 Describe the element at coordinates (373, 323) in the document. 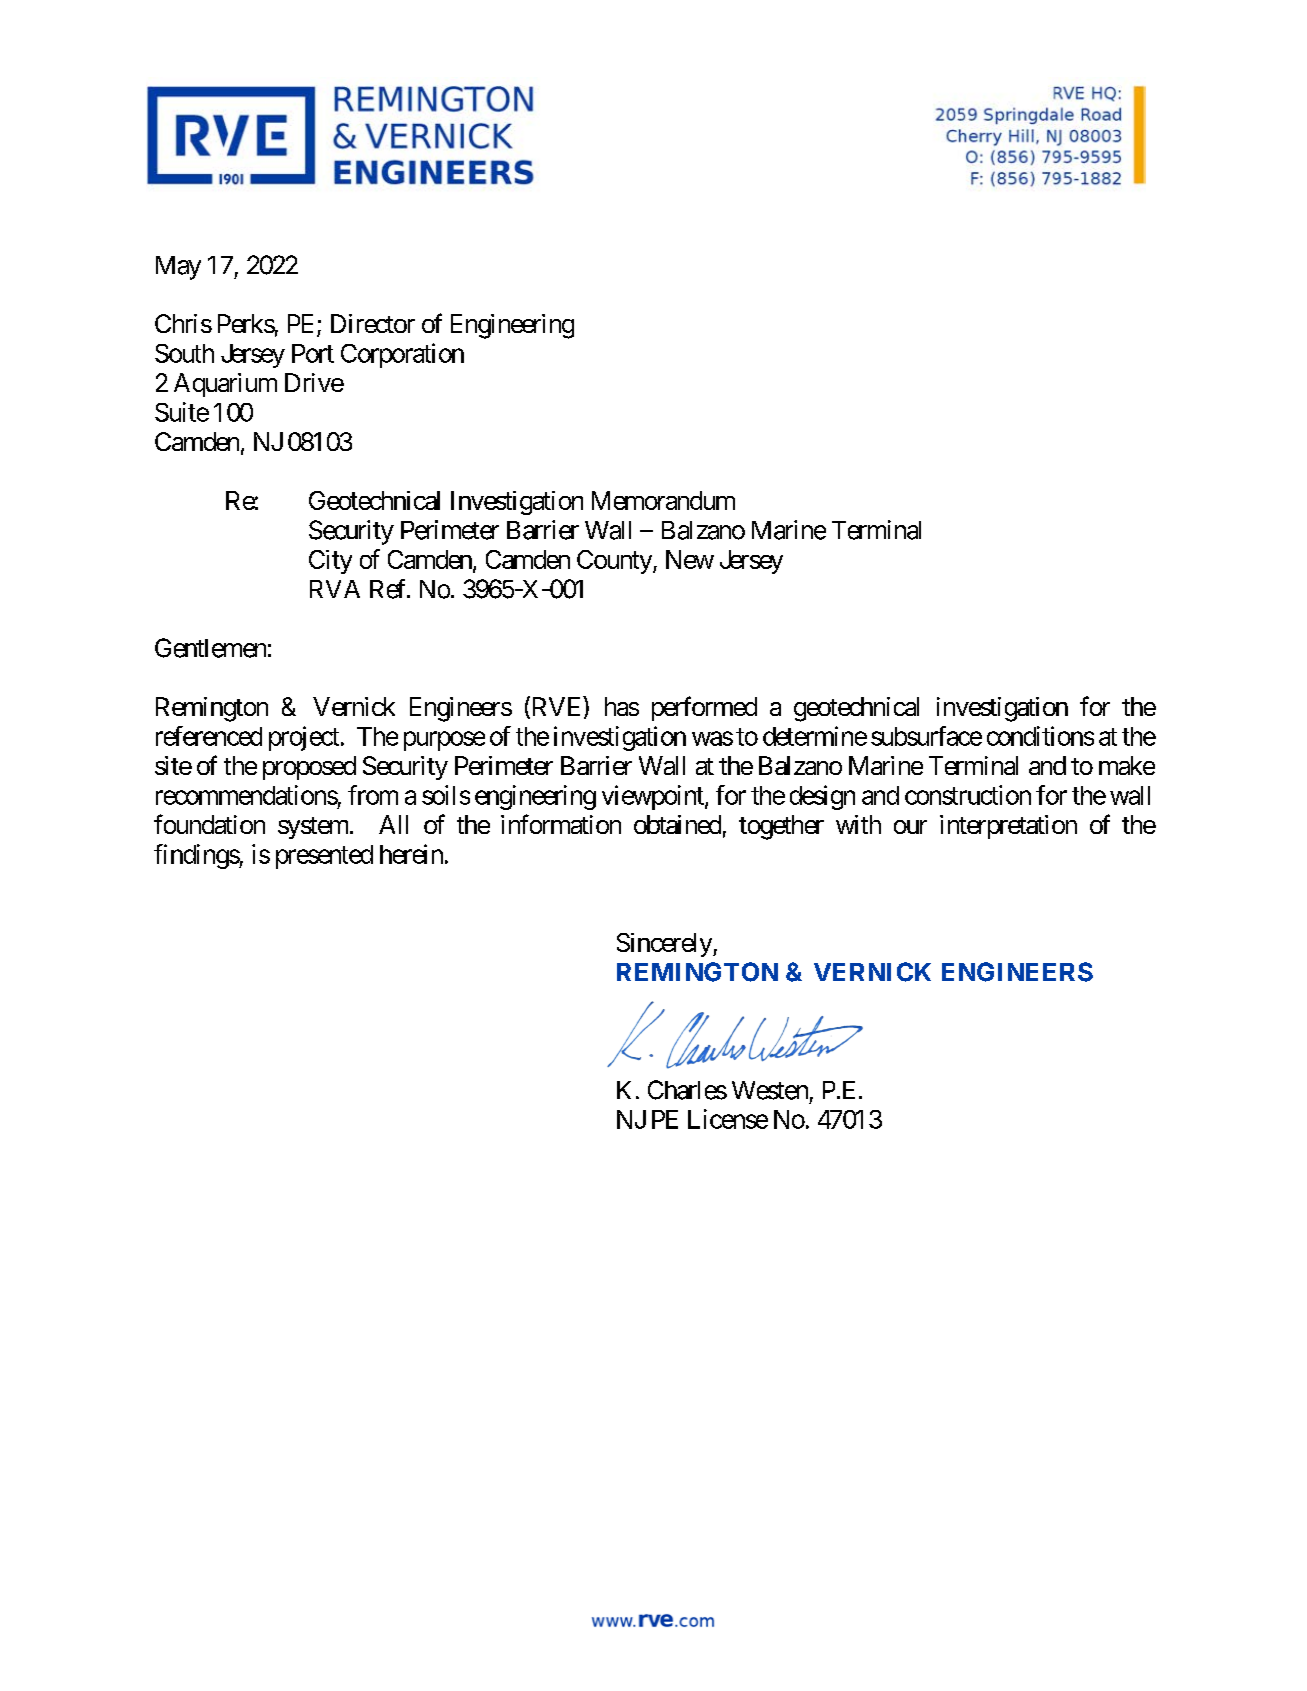

I see `Director` at that location.
